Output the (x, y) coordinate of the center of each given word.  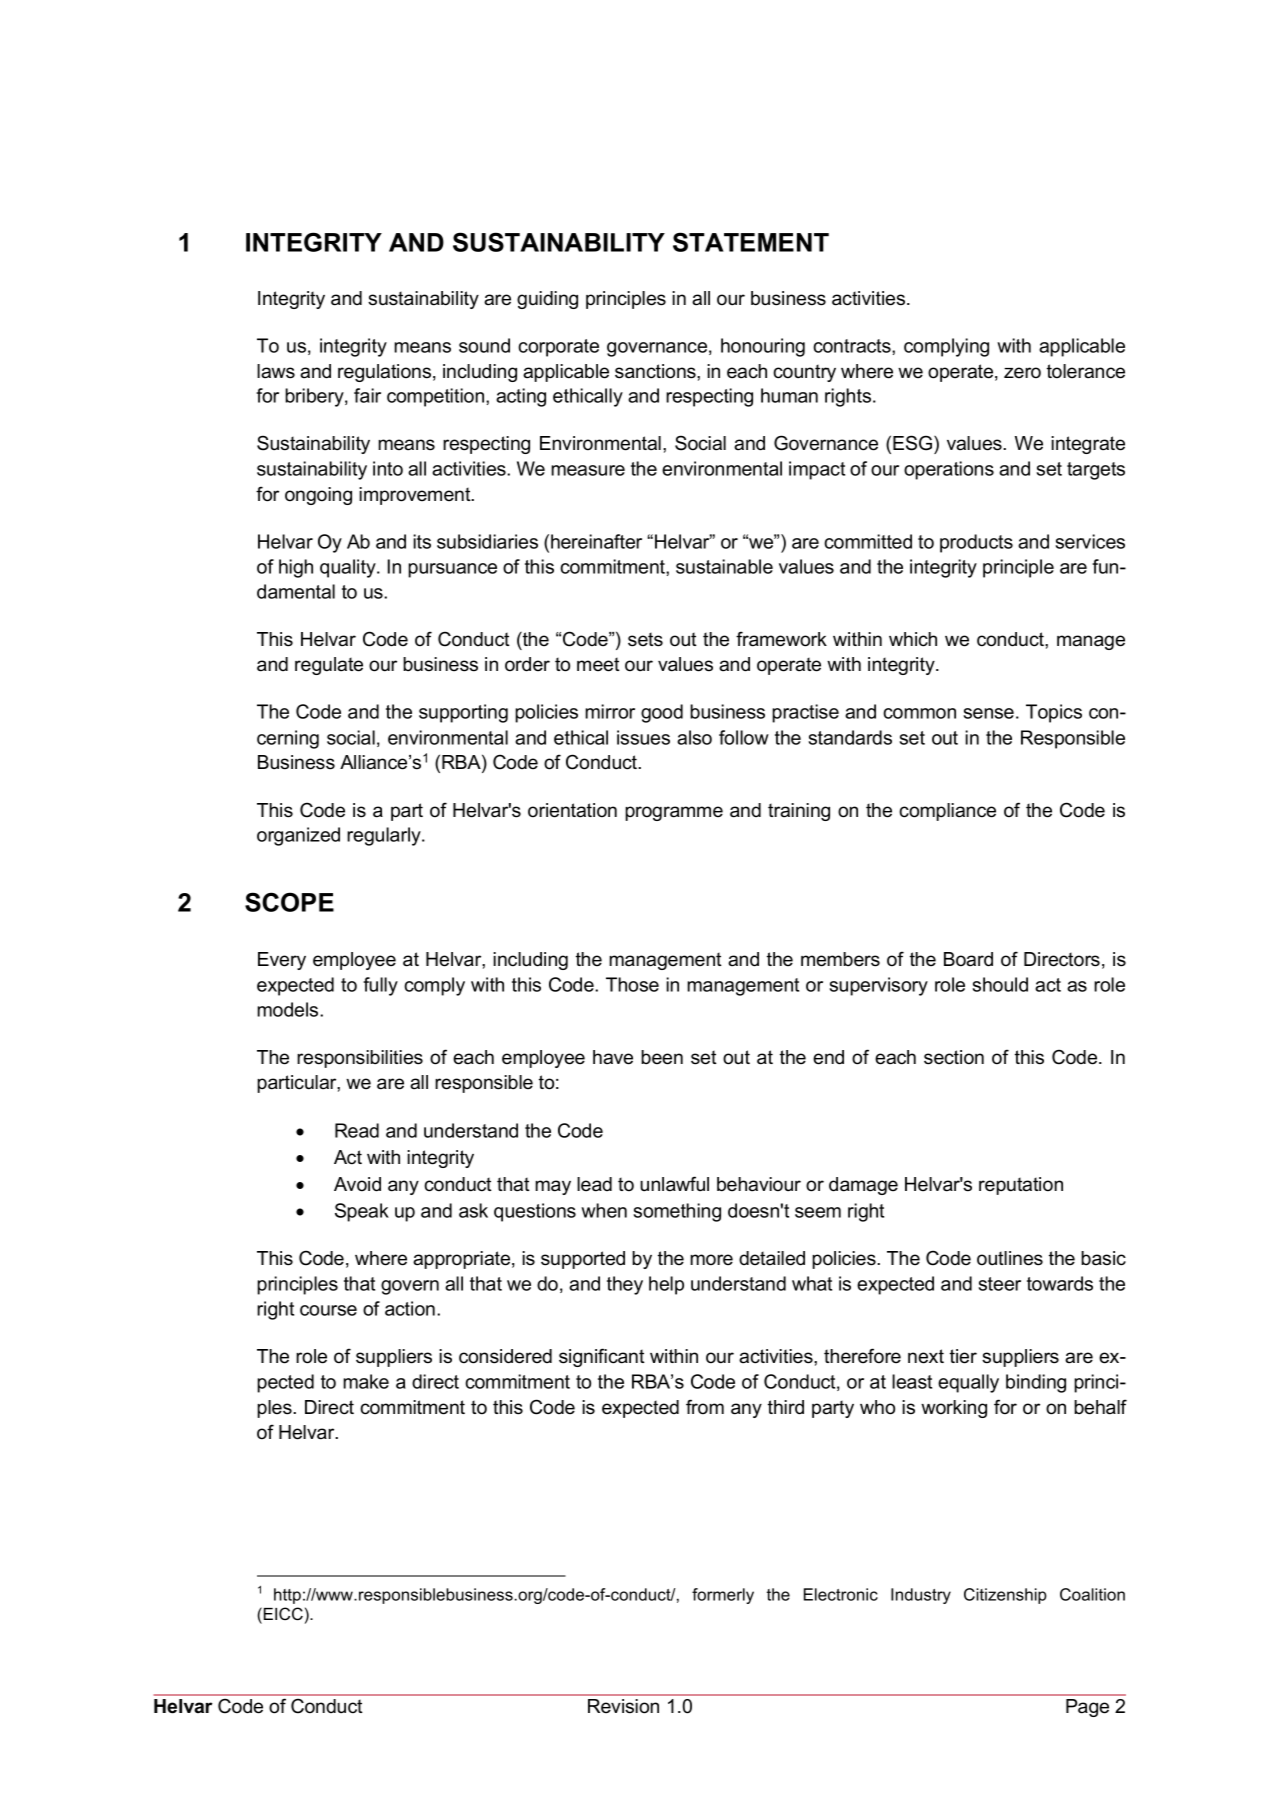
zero (1022, 373)
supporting (463, 713)
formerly (723, 1596)
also (694, 737)
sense (989, 713)
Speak (362, 1212)
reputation (1021, 1186)
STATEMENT (751, 242)
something (677, 1212)
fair (367, 395)
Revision (623, 1706)
